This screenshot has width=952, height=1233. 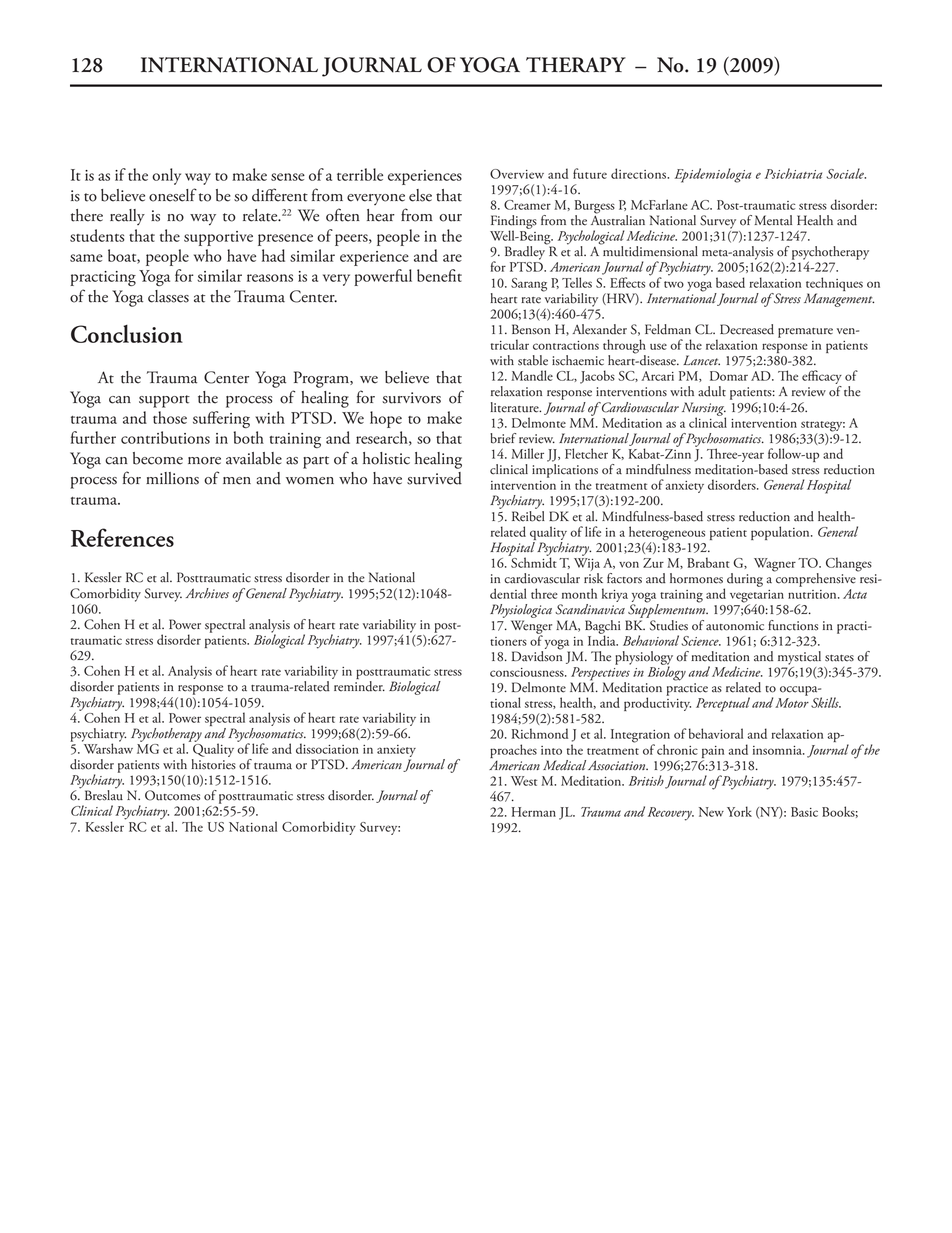 What do you see at coordinates (420, 195) in the screenshot?
I see `else` at bounding box center [420, 195].
